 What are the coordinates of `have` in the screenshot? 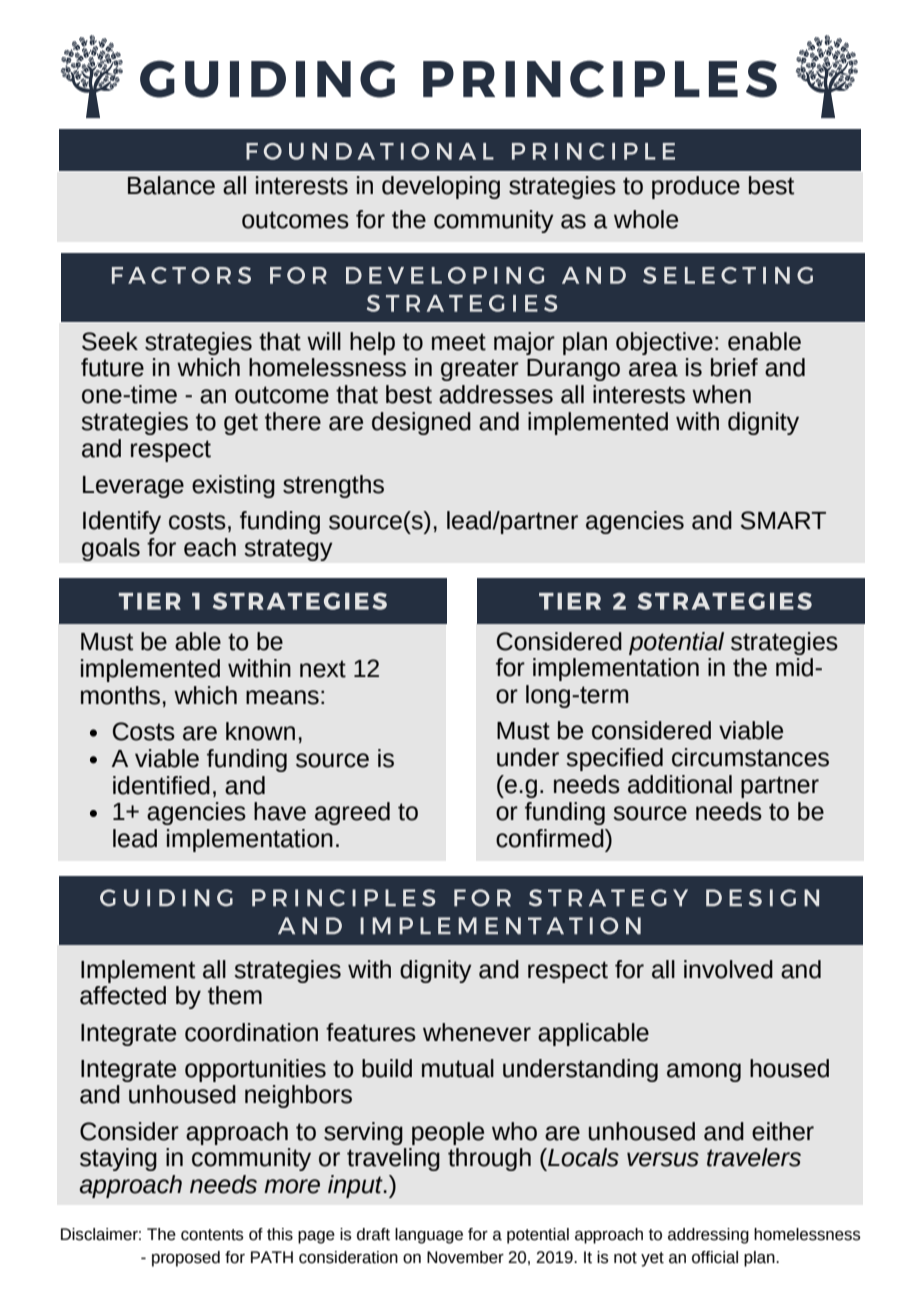 It's located at (280, 811).
